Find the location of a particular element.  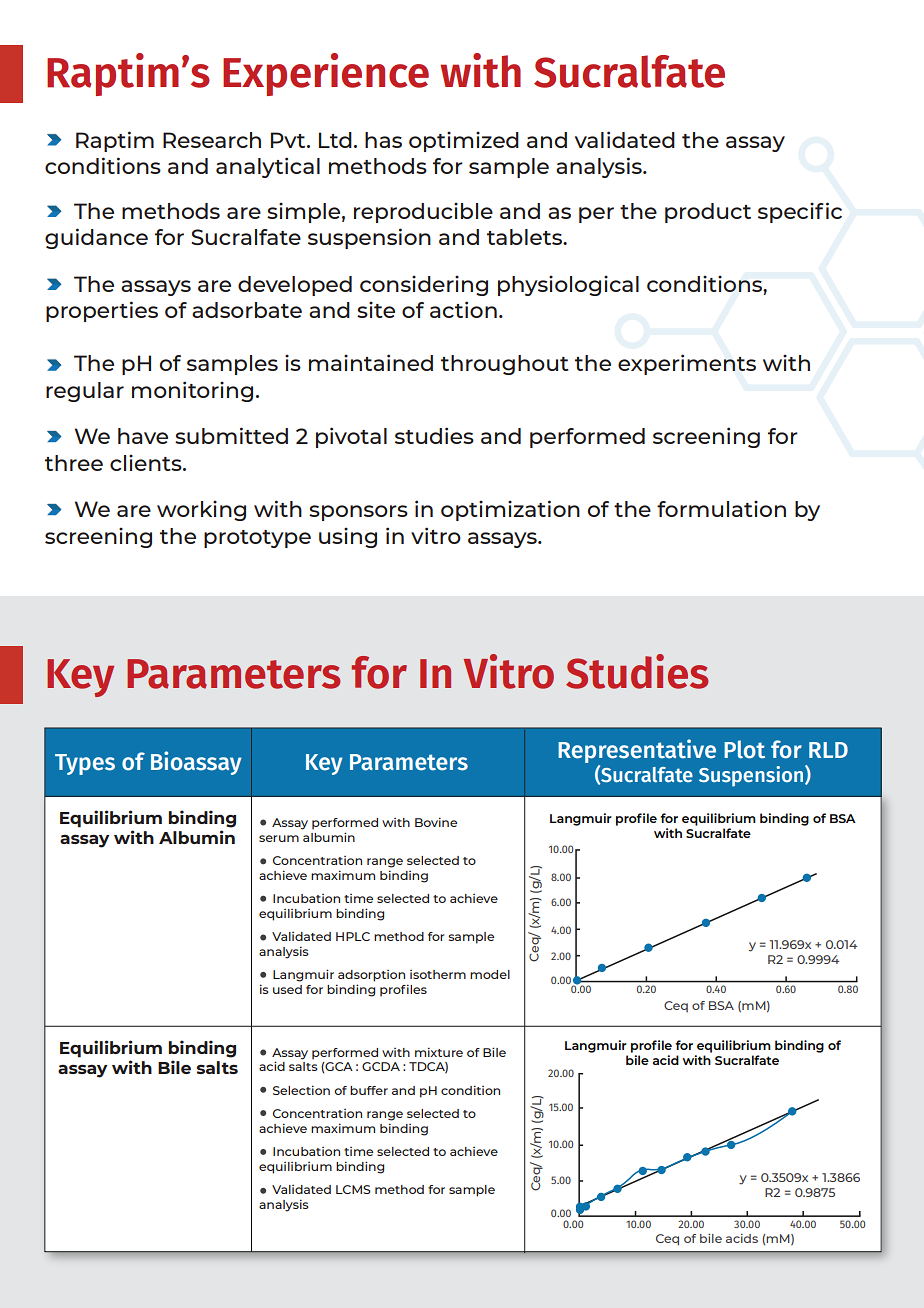

Selection is located at coordinates (301, 1090).
